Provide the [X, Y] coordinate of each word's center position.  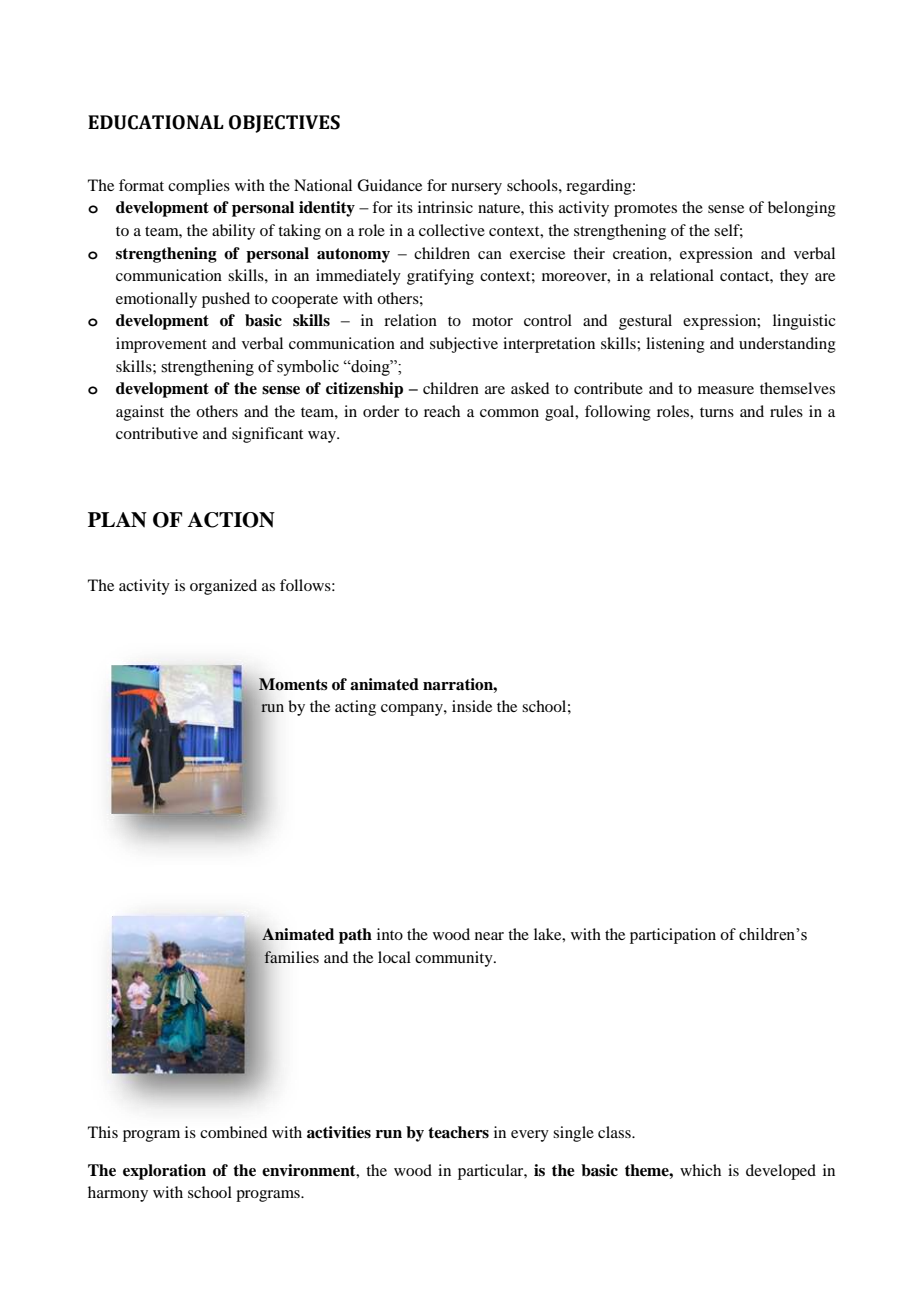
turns [717, 412]
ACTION [231, 520]
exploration [164, 1172]
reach [442, 411]
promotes [645, 210]
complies [199, 187]
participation [673, 936]
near [489, 936]
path [355, 936]
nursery [476, 189]
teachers [458, 1132]
